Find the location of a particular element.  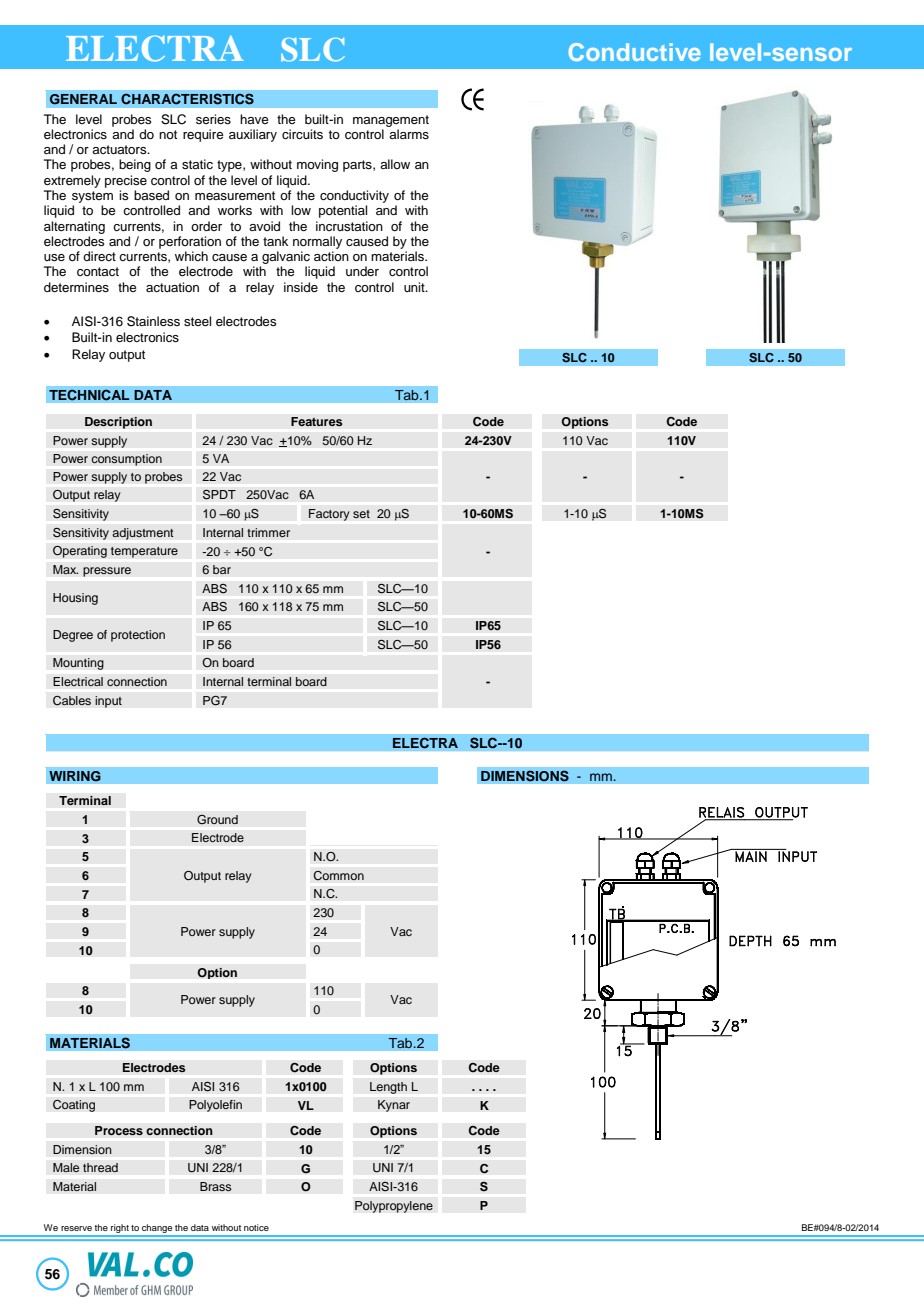

Conductive is located at coordinates (634, 52).
